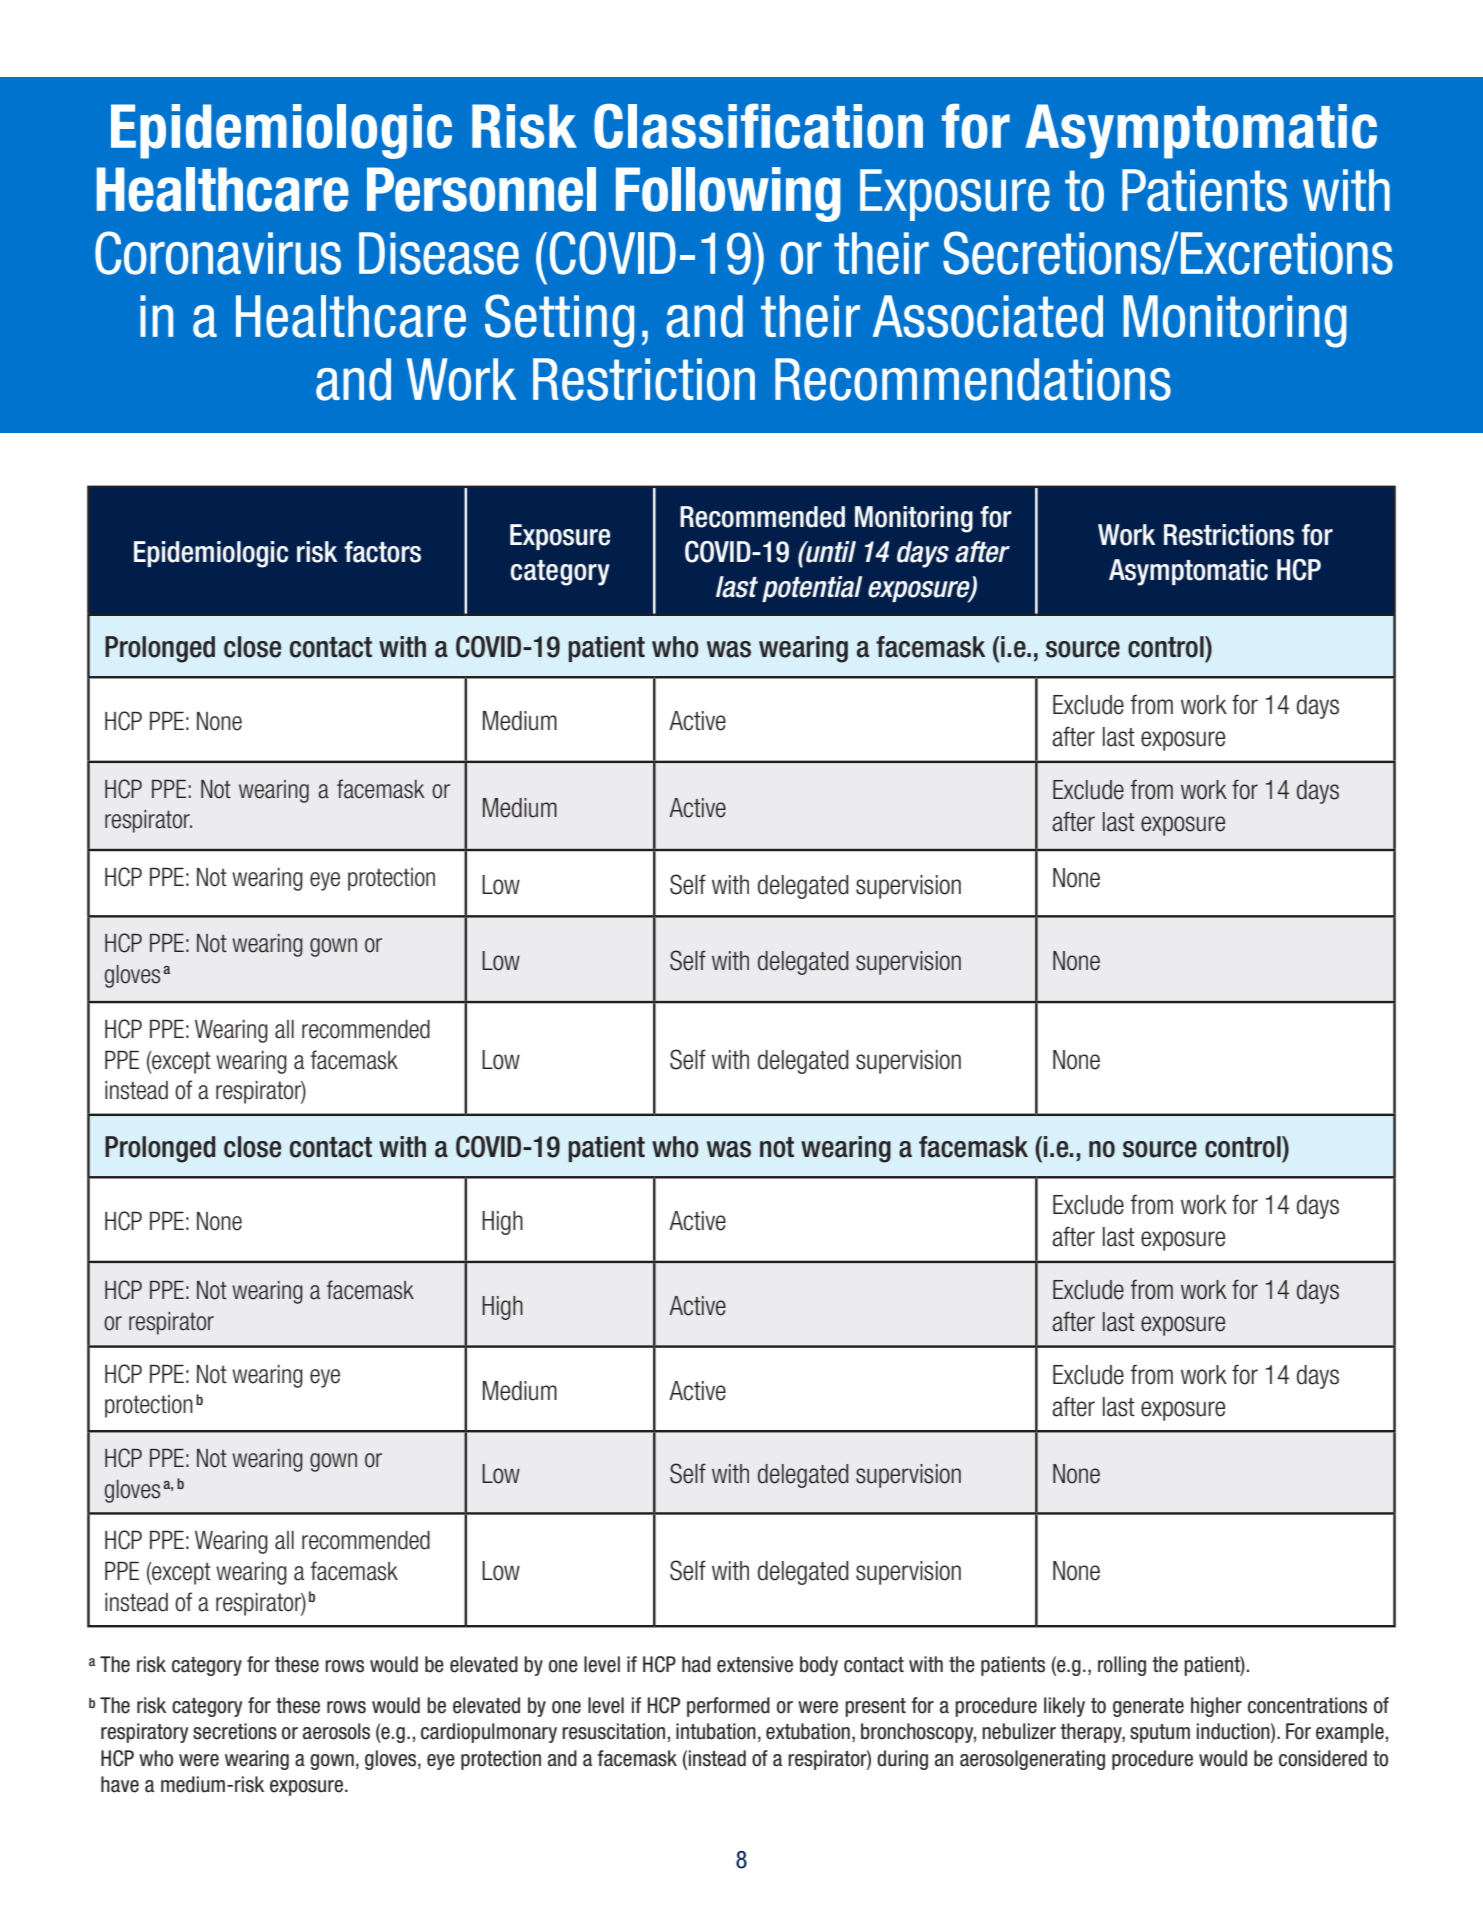 Image resolution: width=1483 pixels, height=1920 pixels. Describe the element at coordinates (1160, 1733) in the screenshot. I see `sputum` at that location.
